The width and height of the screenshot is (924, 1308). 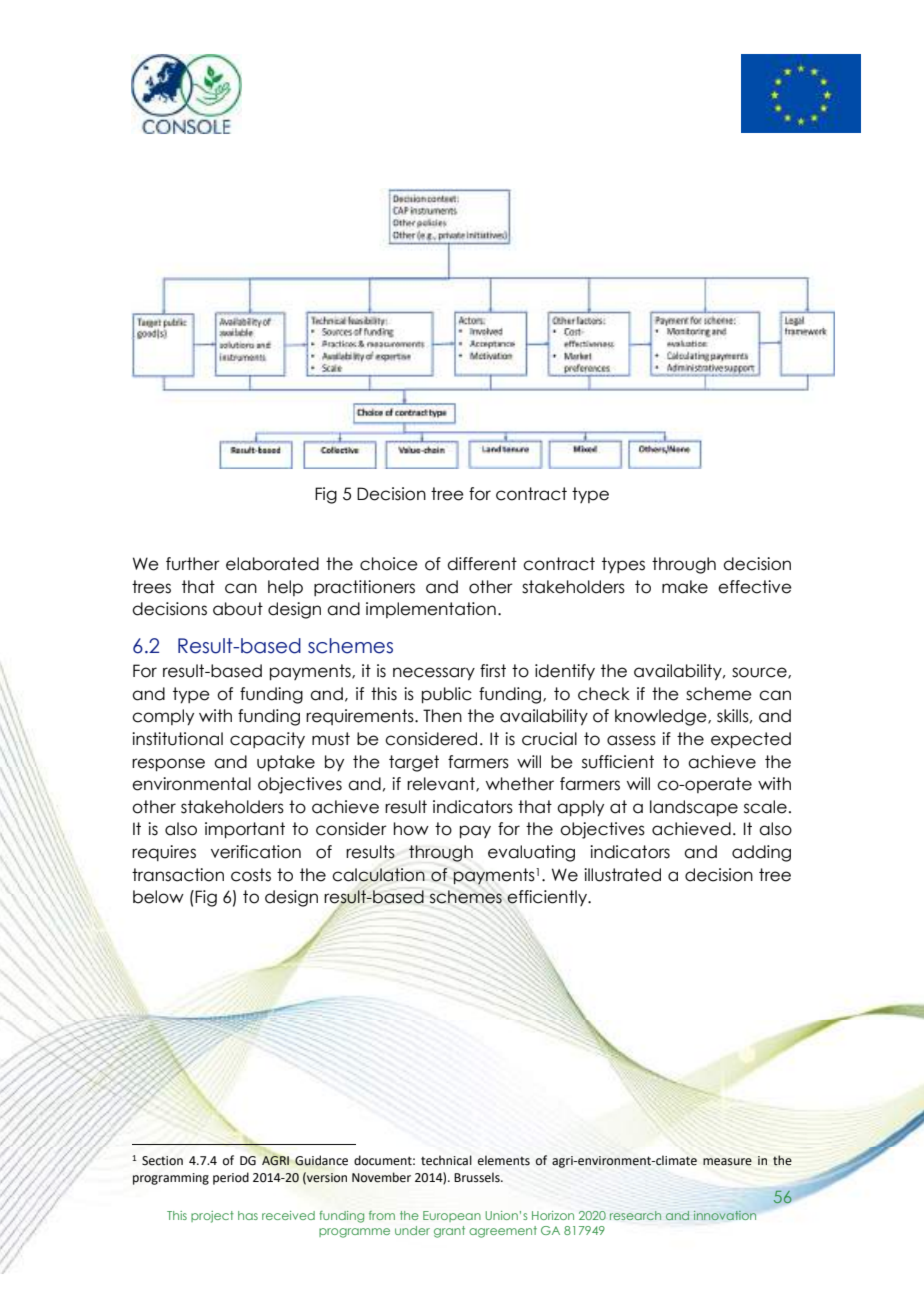 What do you see at coordinates (158, 897) in the screenshot?
I see `below` at bounding box center [158, 897].
